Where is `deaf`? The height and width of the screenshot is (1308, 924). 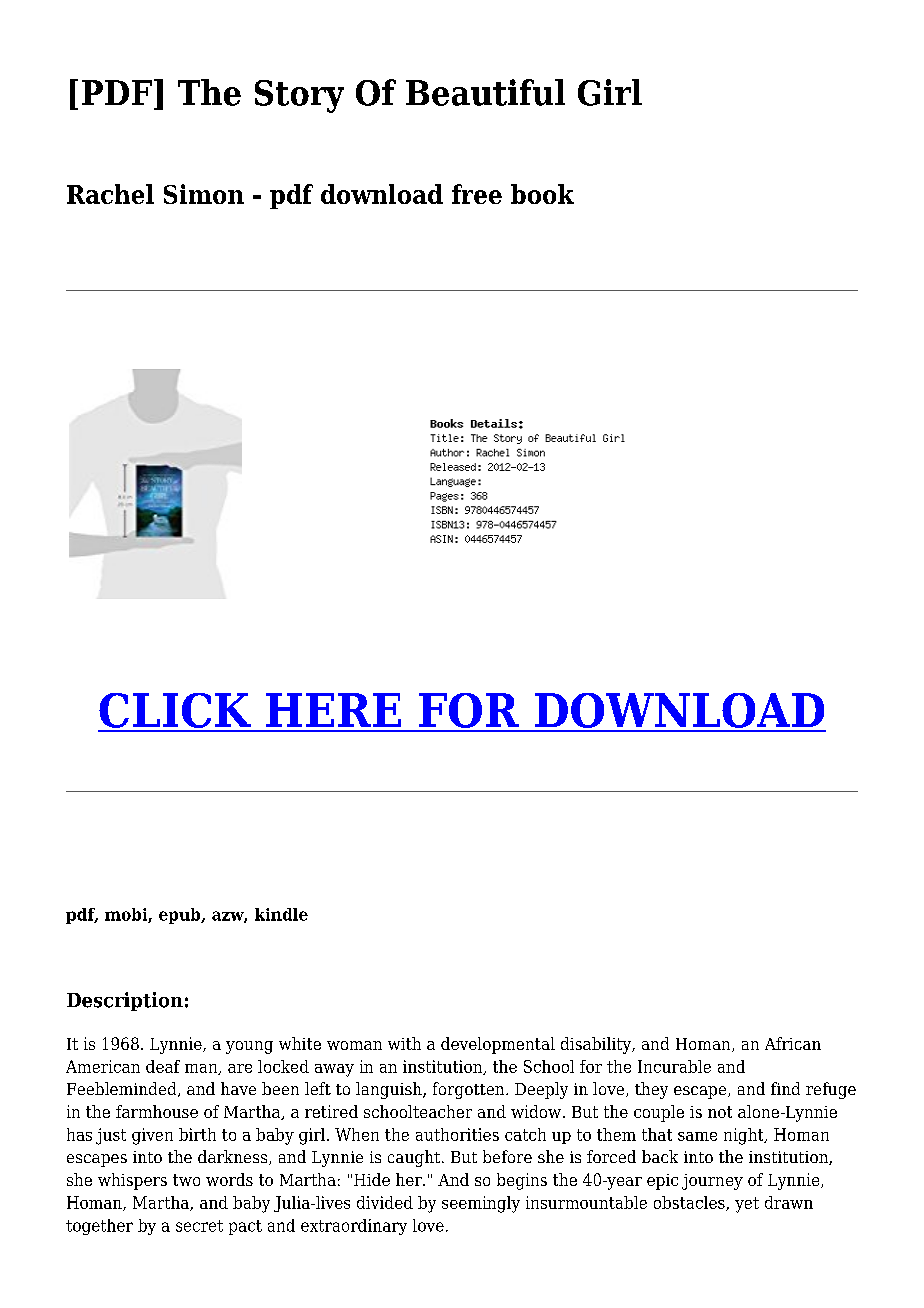
deaf is located at coordinates (163, 1066).
